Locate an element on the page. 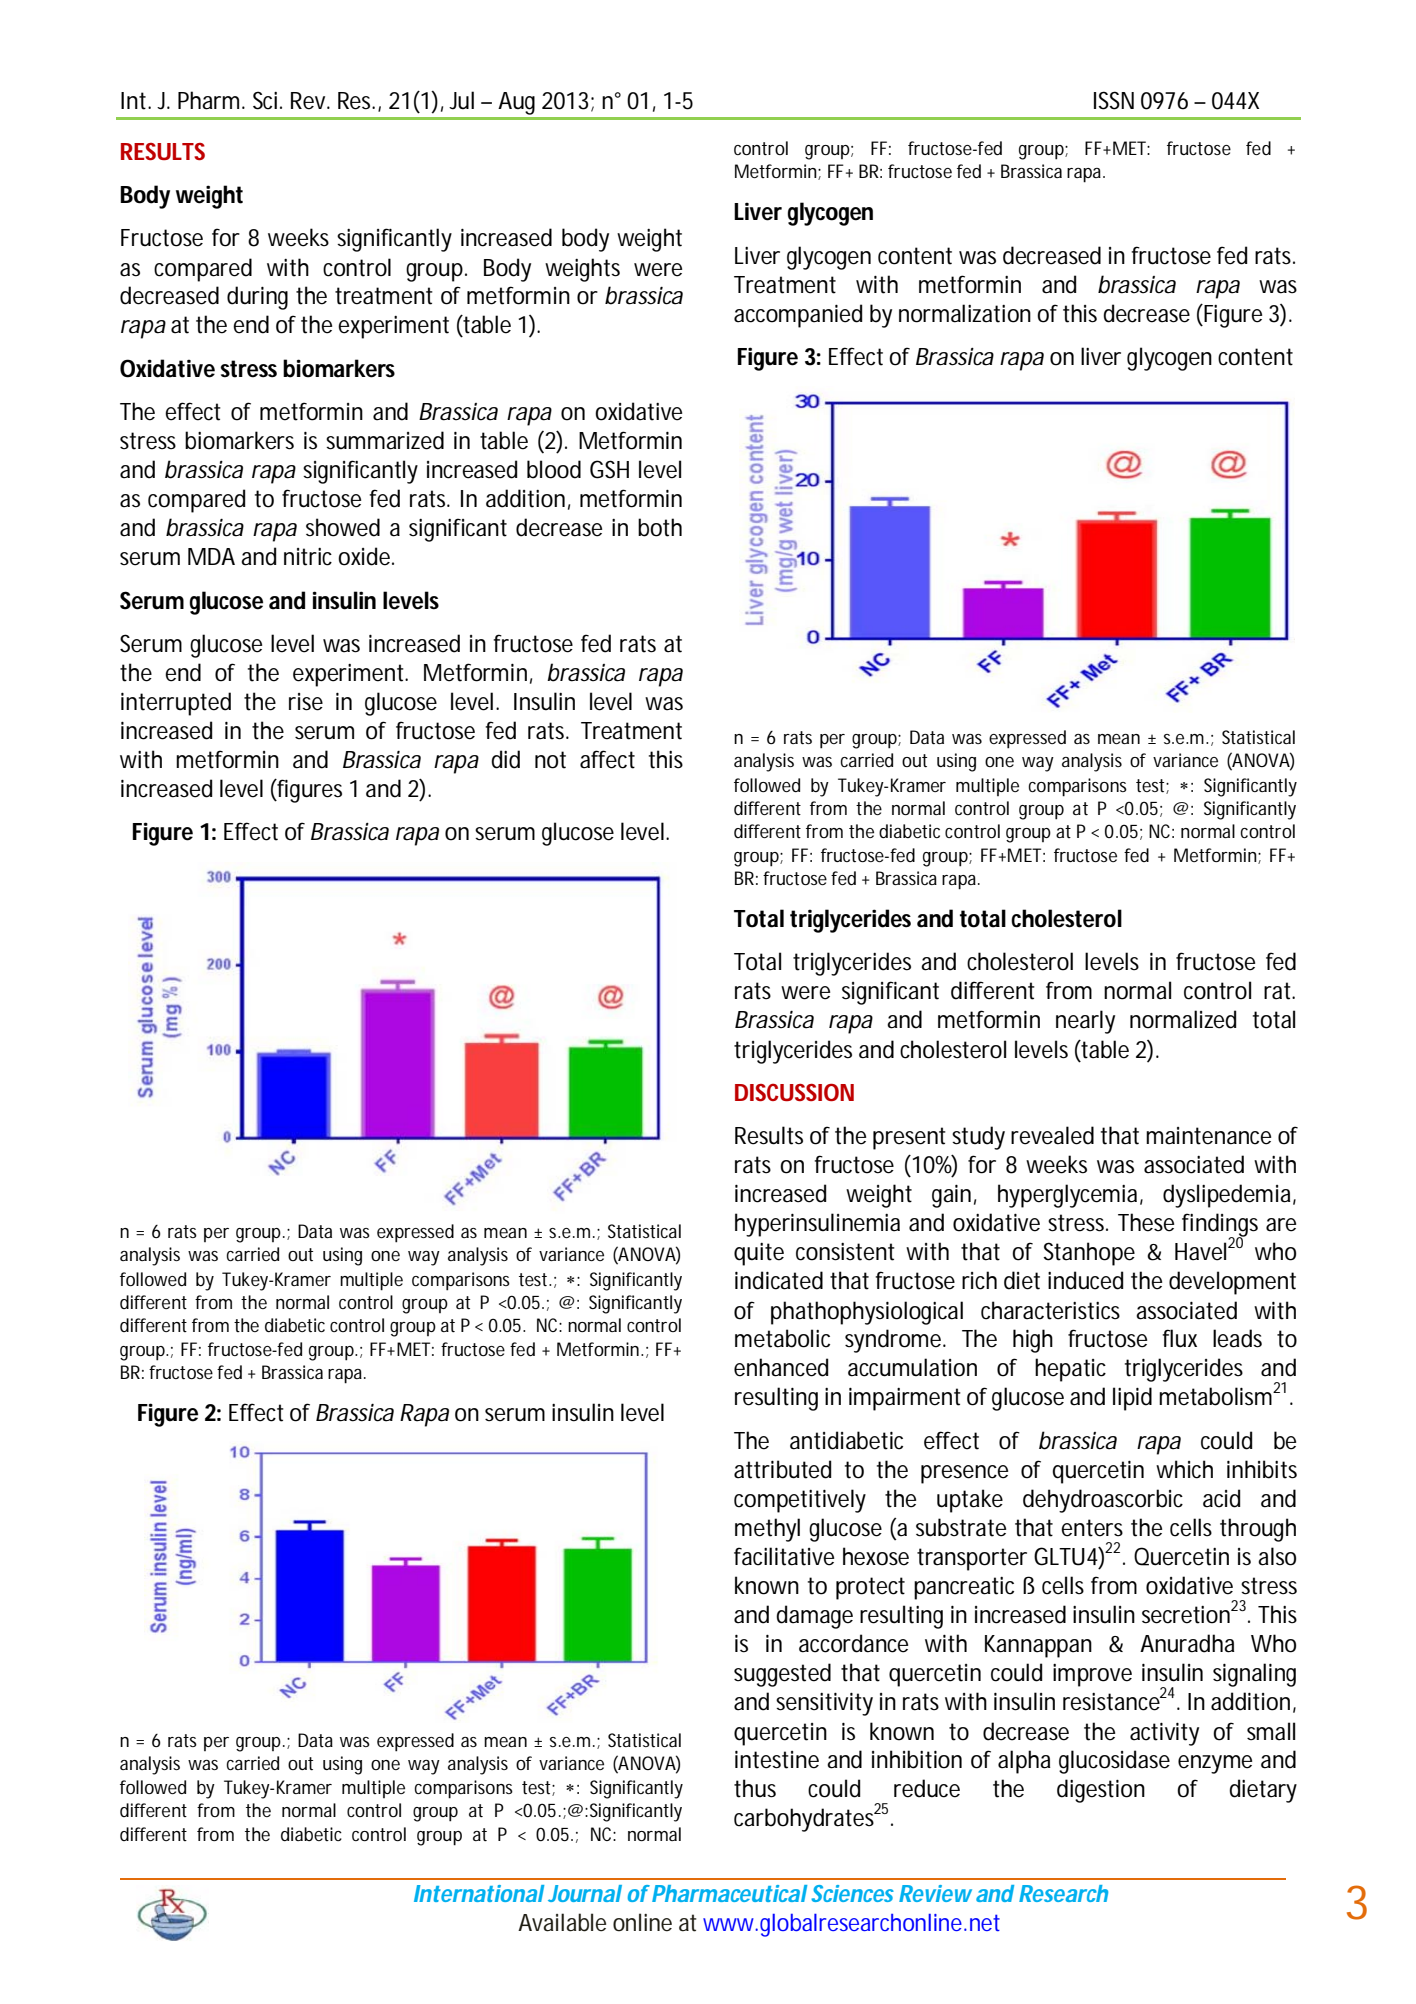 The width and height of the page is (1416, 2004). accompanied is located at coordinates (798, 316).
